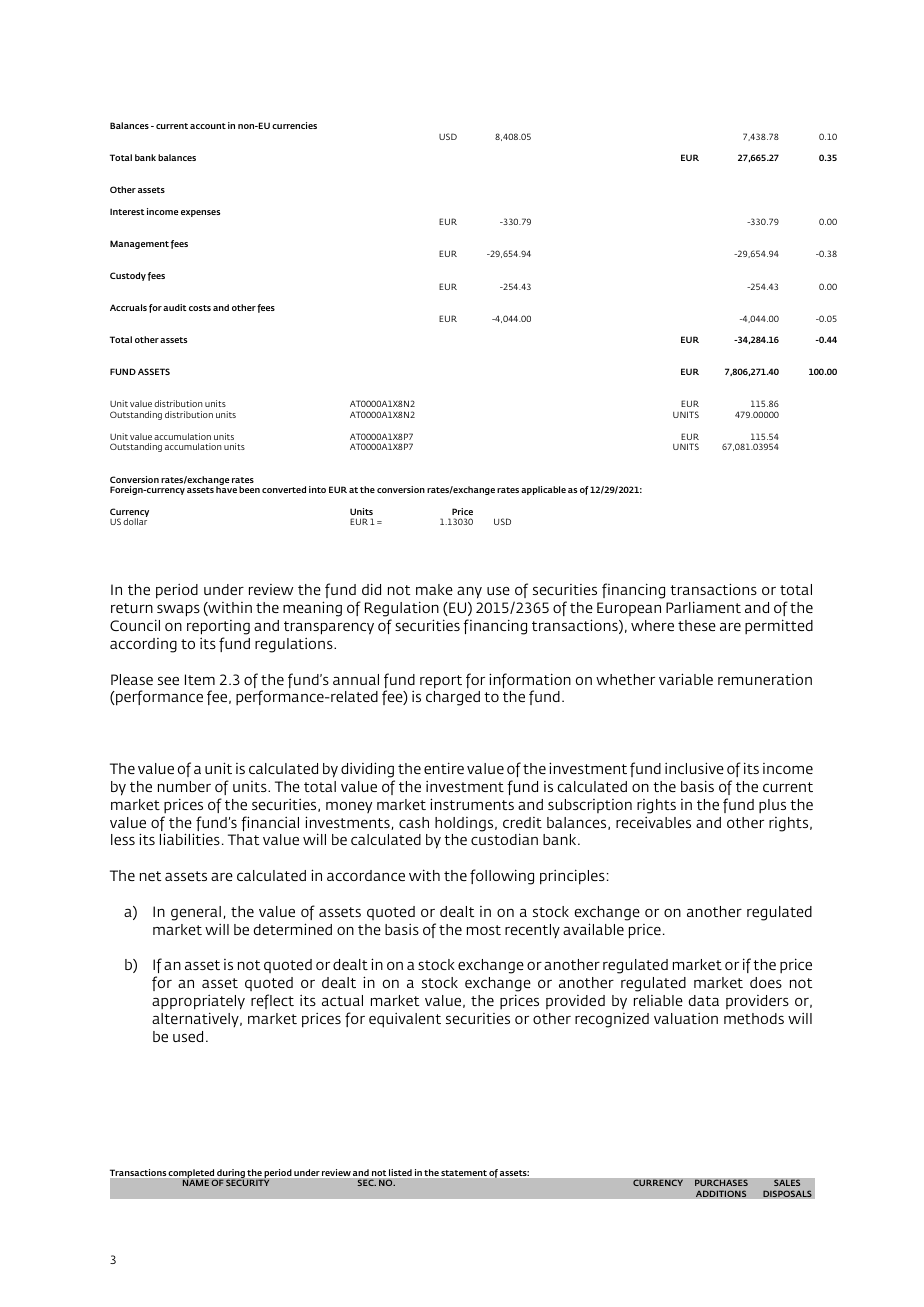  What do you see at coordinates (208, 126) in the document?
I see `account` at bounding box center [208, 126].
